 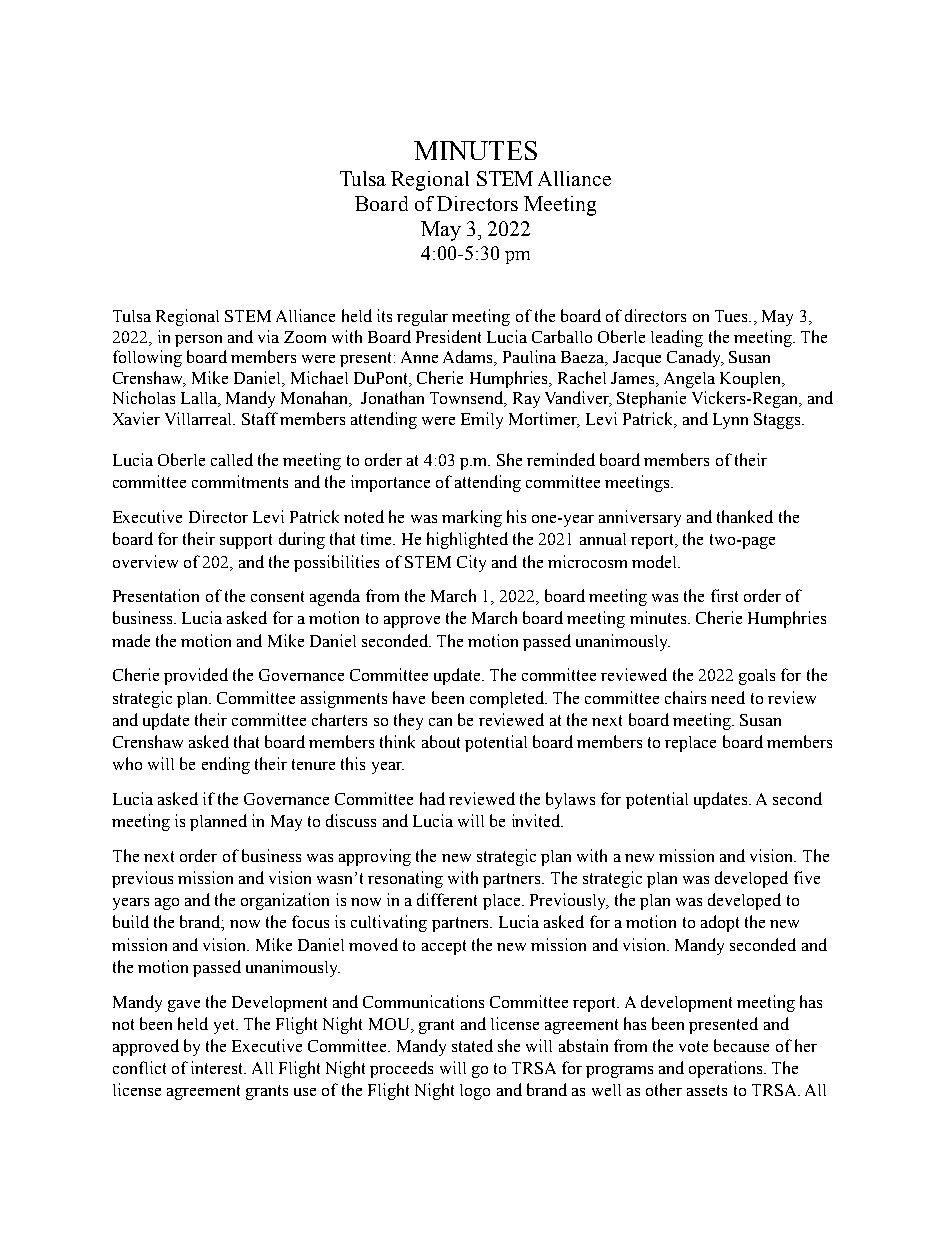 What do you see at coordinates (727, 1069) in the image?
I see `operations` at bounding box center [727, 1069].
